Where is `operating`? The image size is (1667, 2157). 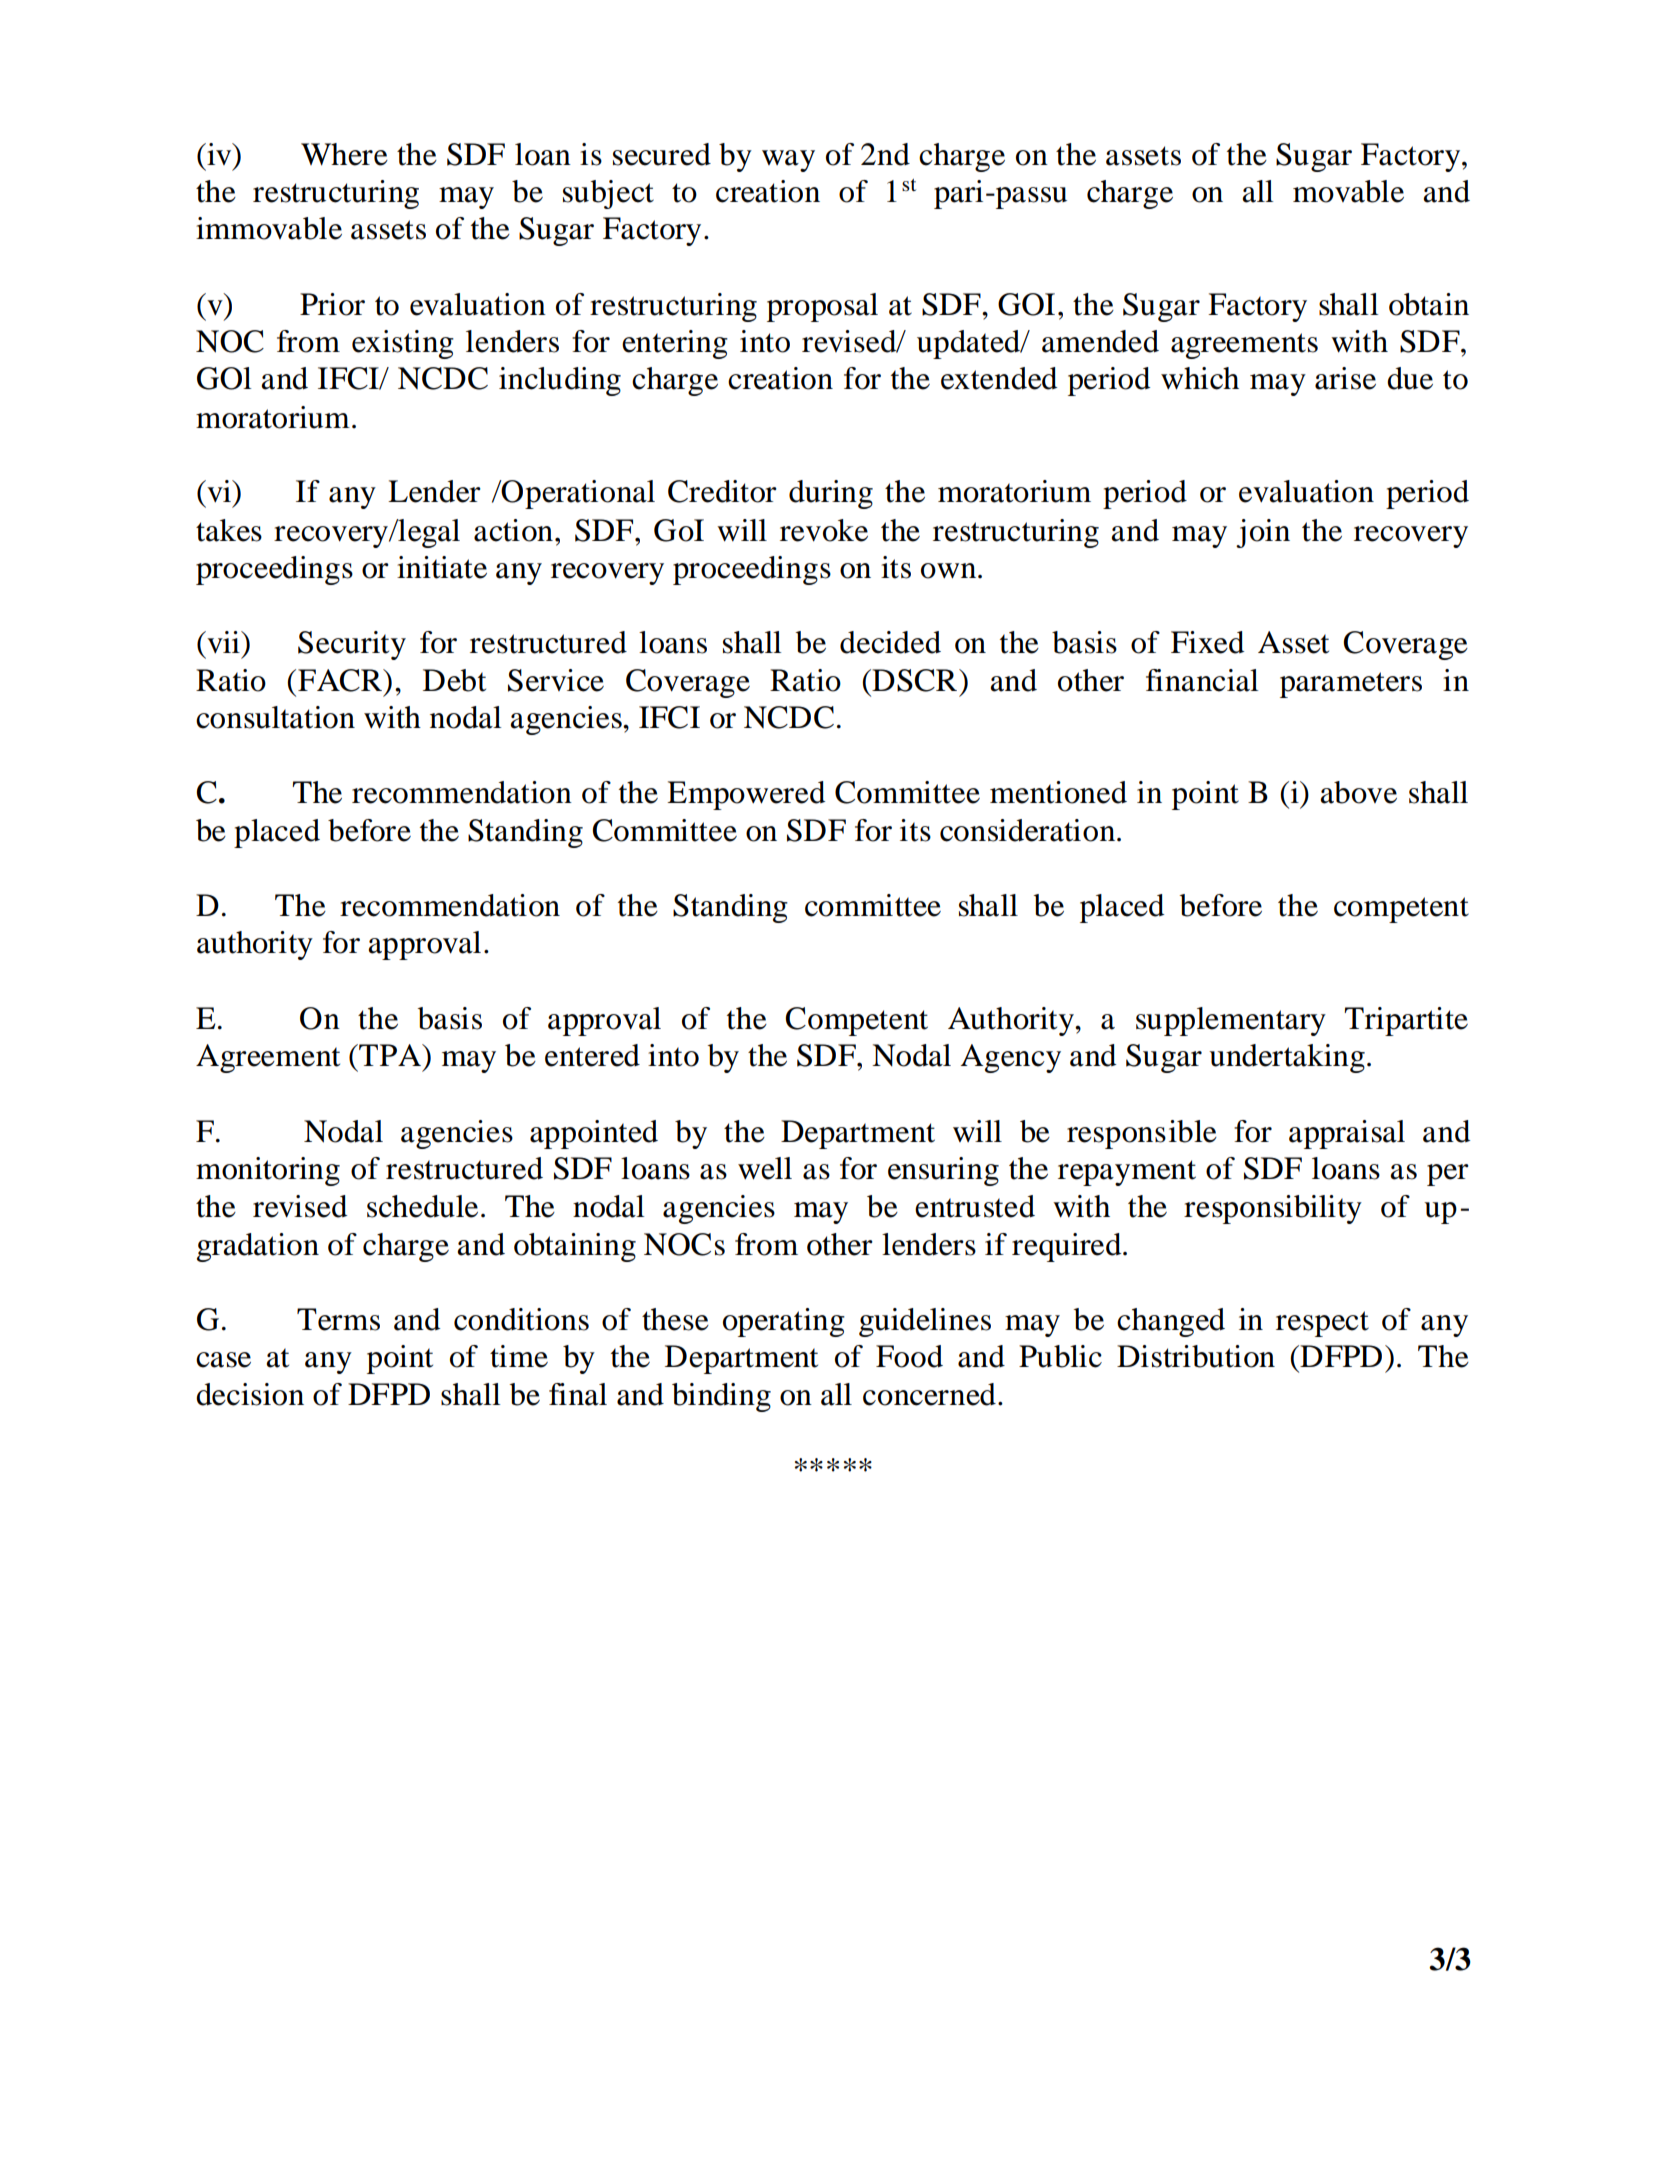 operating is located at coordinates (784, 1322).
